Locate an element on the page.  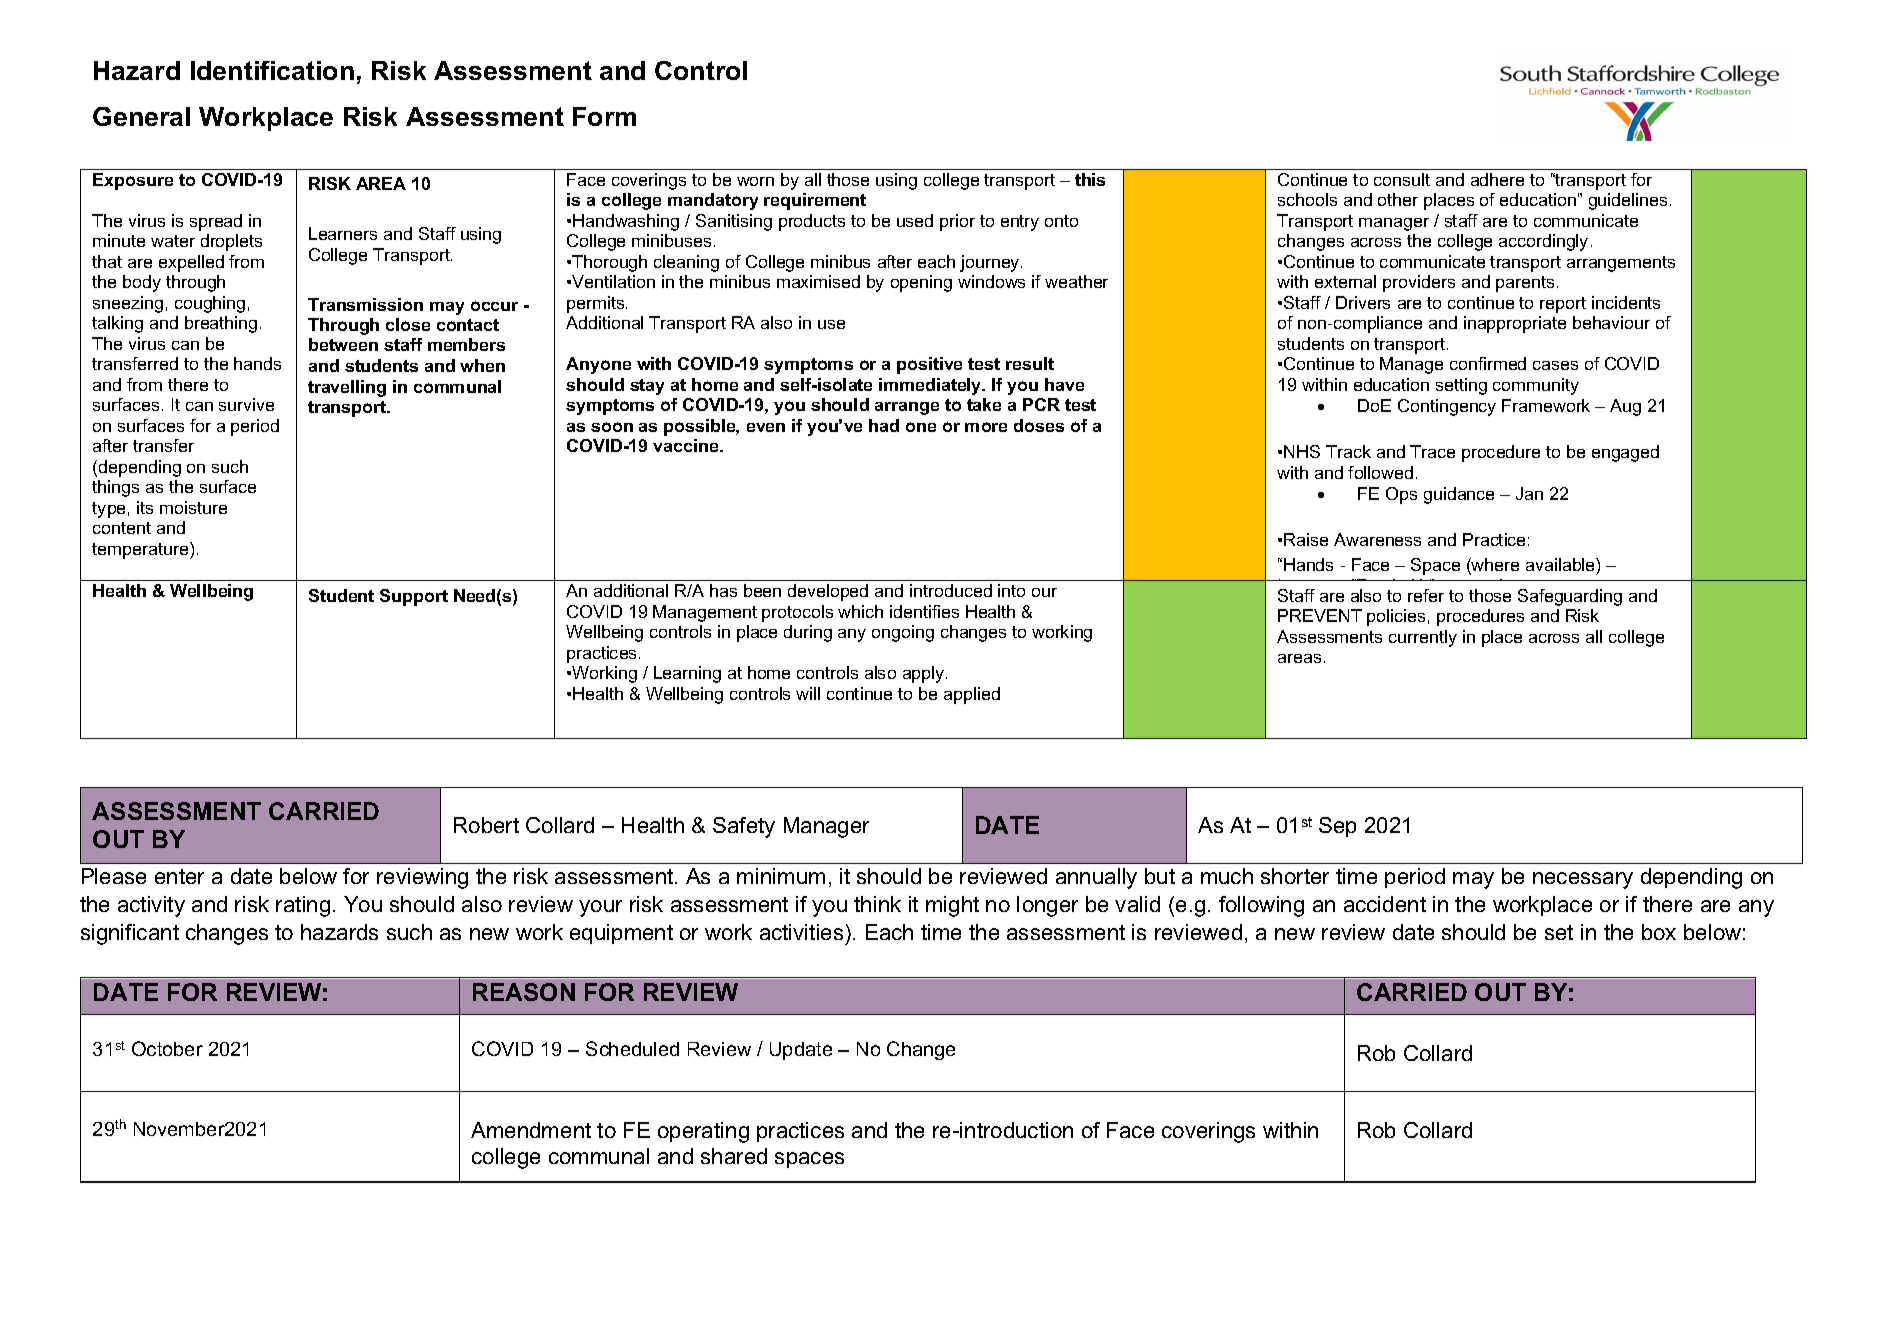
Amendment is located at coordinates (531, 1130).
